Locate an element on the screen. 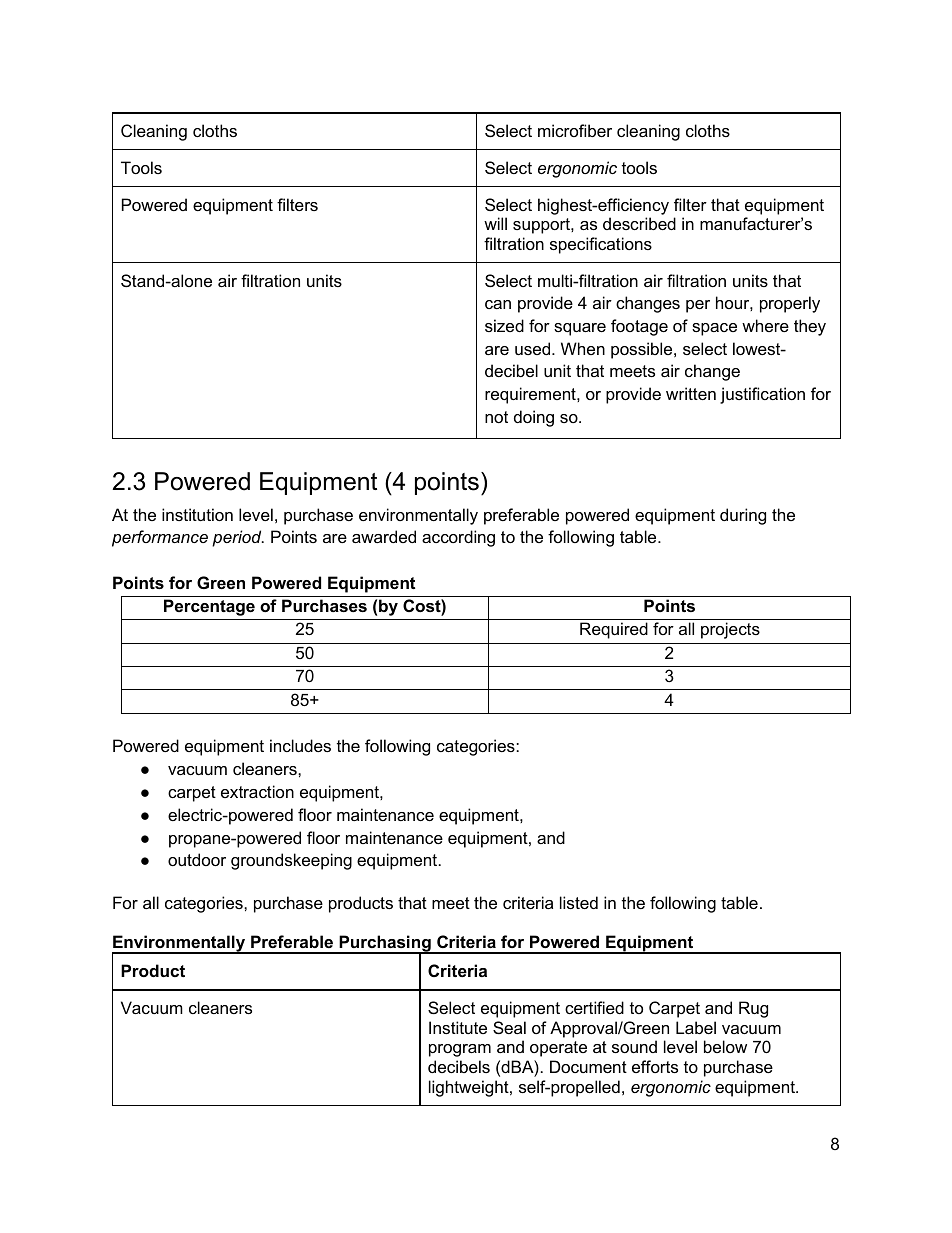  period is located at coordinates (238, 538).
